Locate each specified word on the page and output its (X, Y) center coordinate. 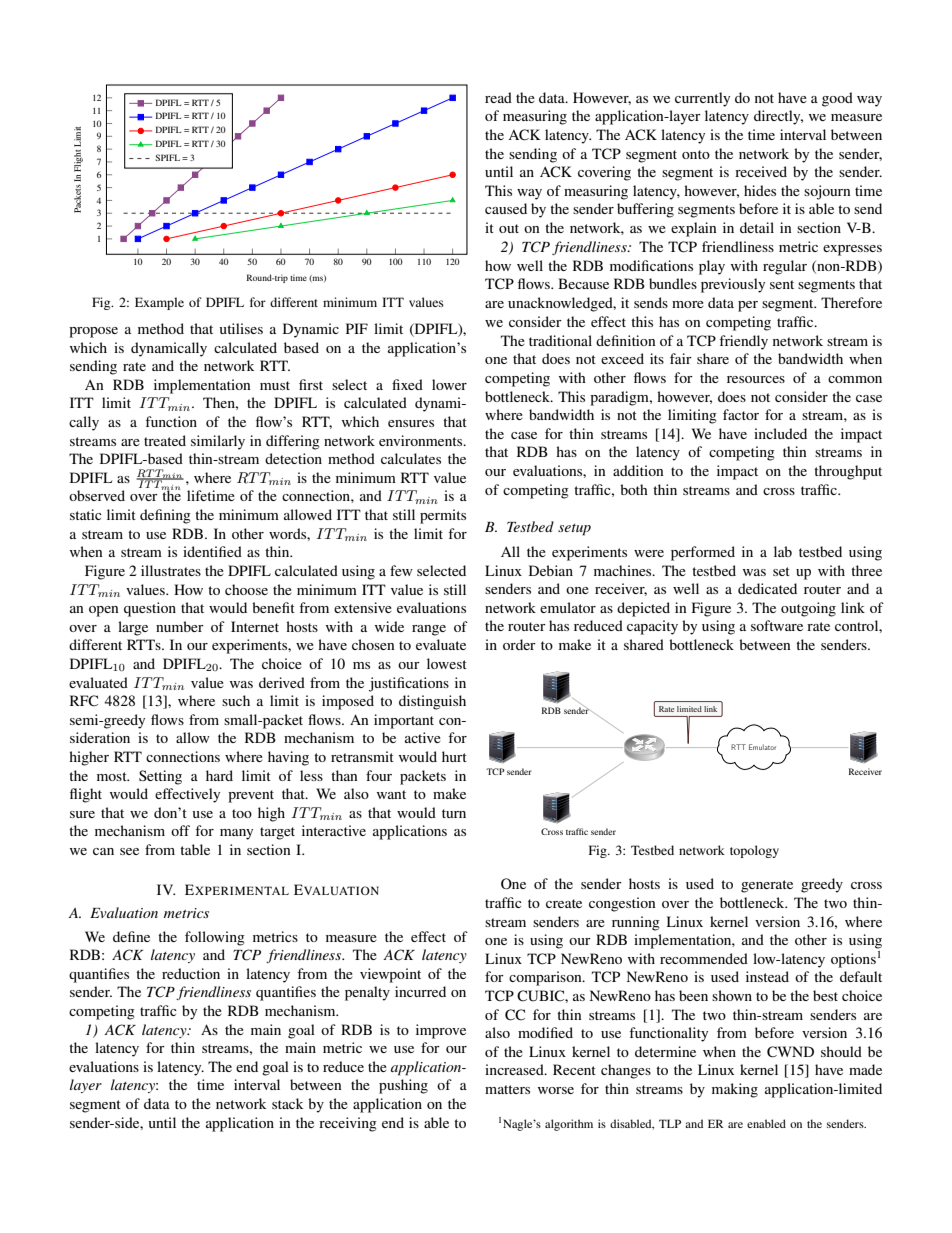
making (735, 1090)
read (498, 97)
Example (159, 303)
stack (288, 1103)
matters (507, 1089)
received (761, 171)
